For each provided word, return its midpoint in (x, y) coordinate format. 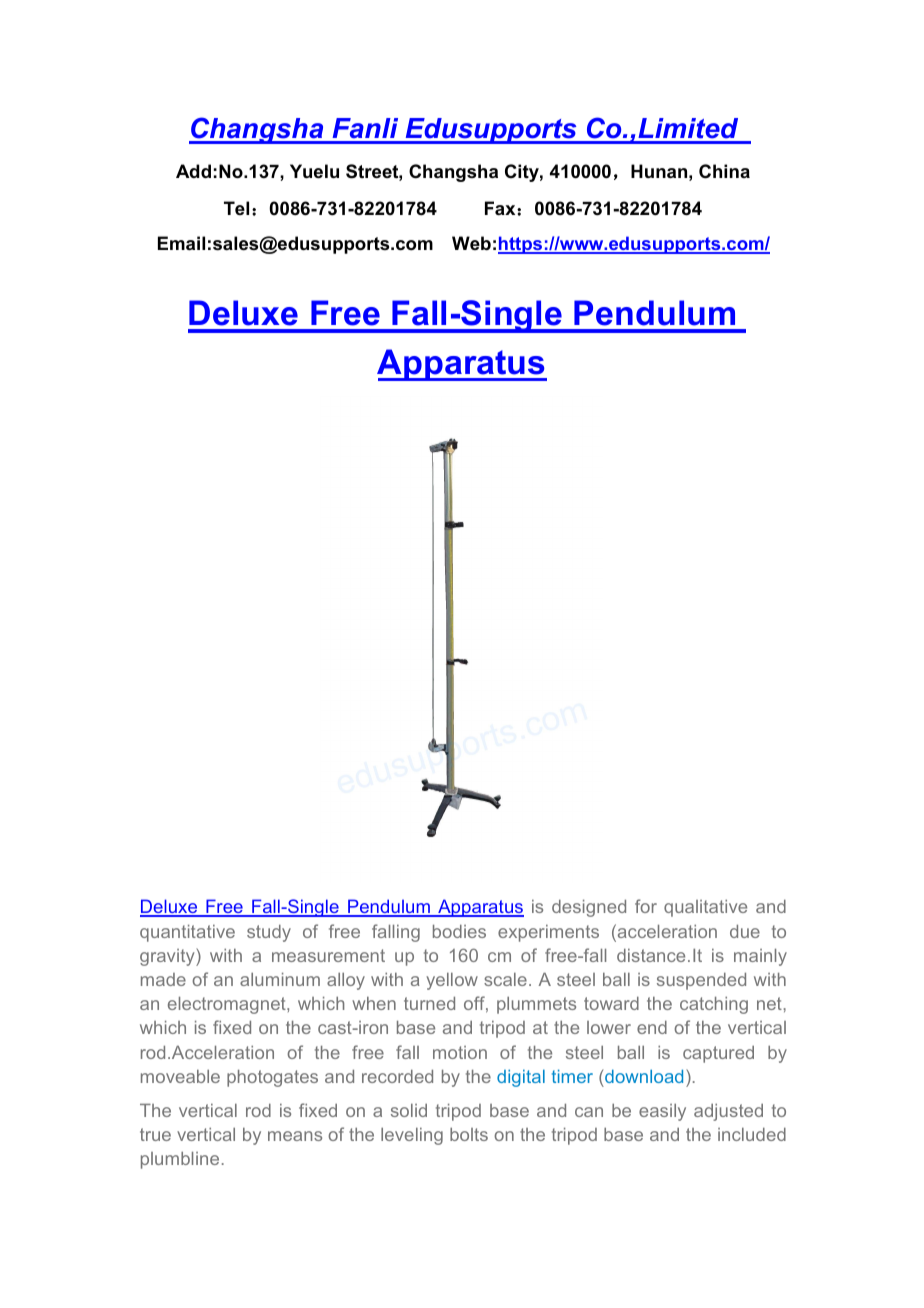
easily (662, 1112)
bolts (469, 1134)
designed (589, 908)
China (724, 171)
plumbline (180, 1160)
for (646, 906)
